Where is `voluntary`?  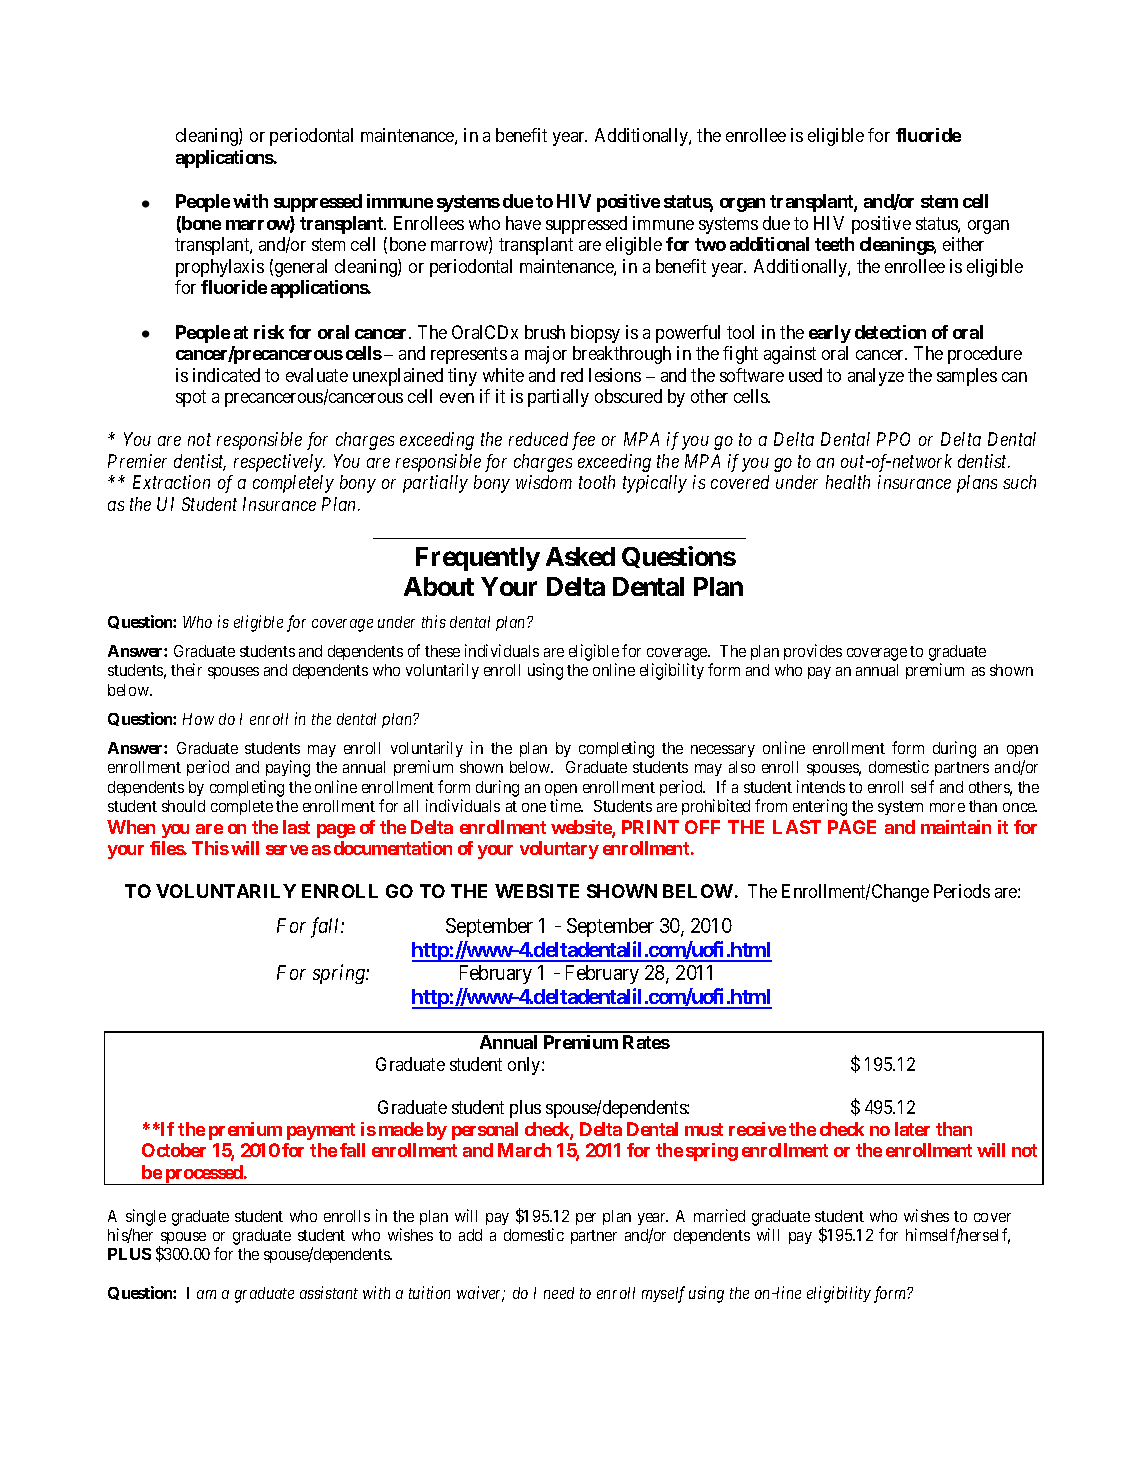 voluntary is located at coordinates (559, 850).
